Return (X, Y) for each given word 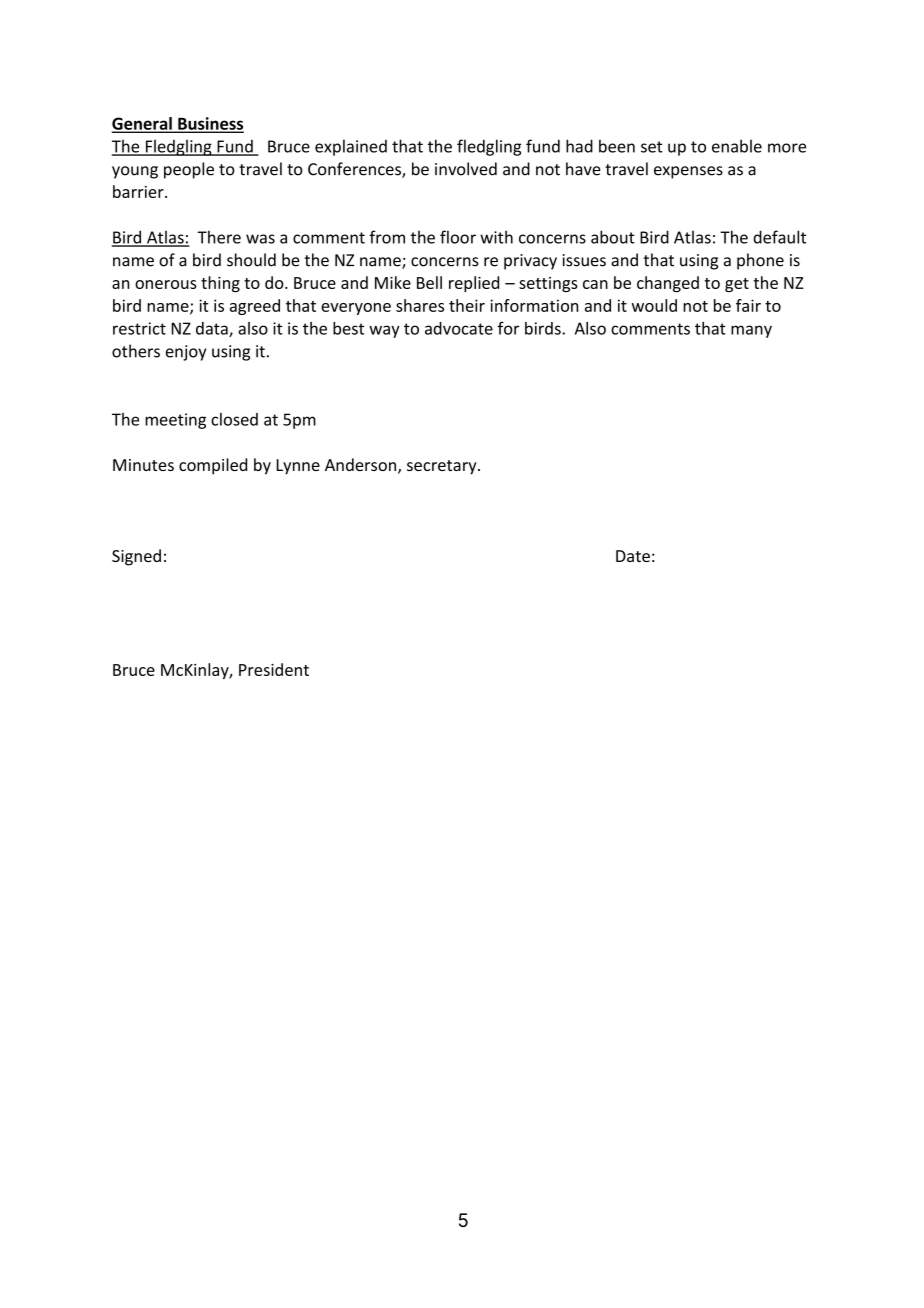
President (274, 669)
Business (210, 124)
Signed (136, 557)
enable (737, 146)
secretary (443, 467)
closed (234, 419)
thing (220, 284)
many (751, 331)
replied (474, 284)
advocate (459, 328)
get (737, 285)
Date (633, 556)
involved (466, 169)
